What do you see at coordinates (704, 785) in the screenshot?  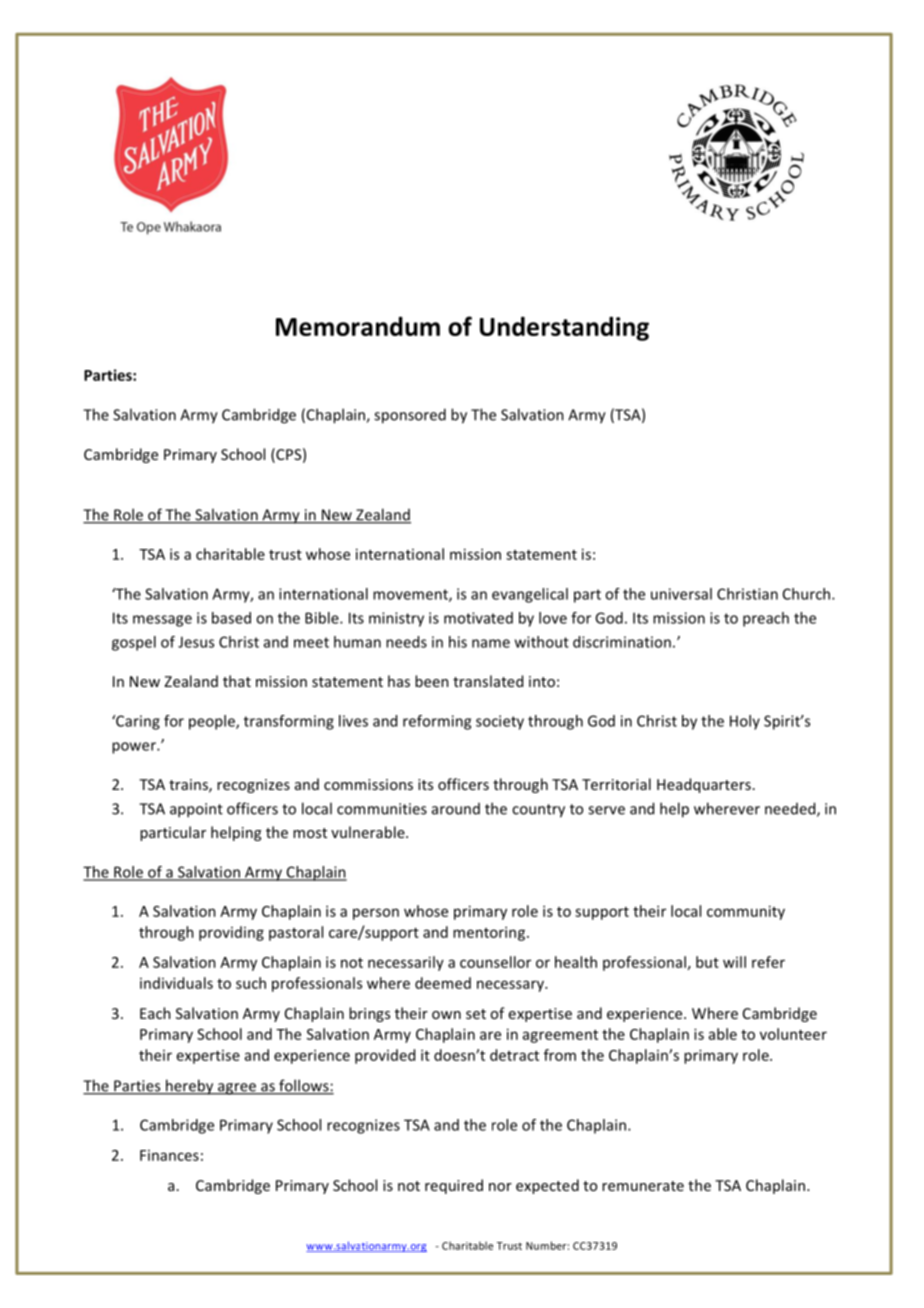 I see `Headquarters` at bounding box center [704, 785].
